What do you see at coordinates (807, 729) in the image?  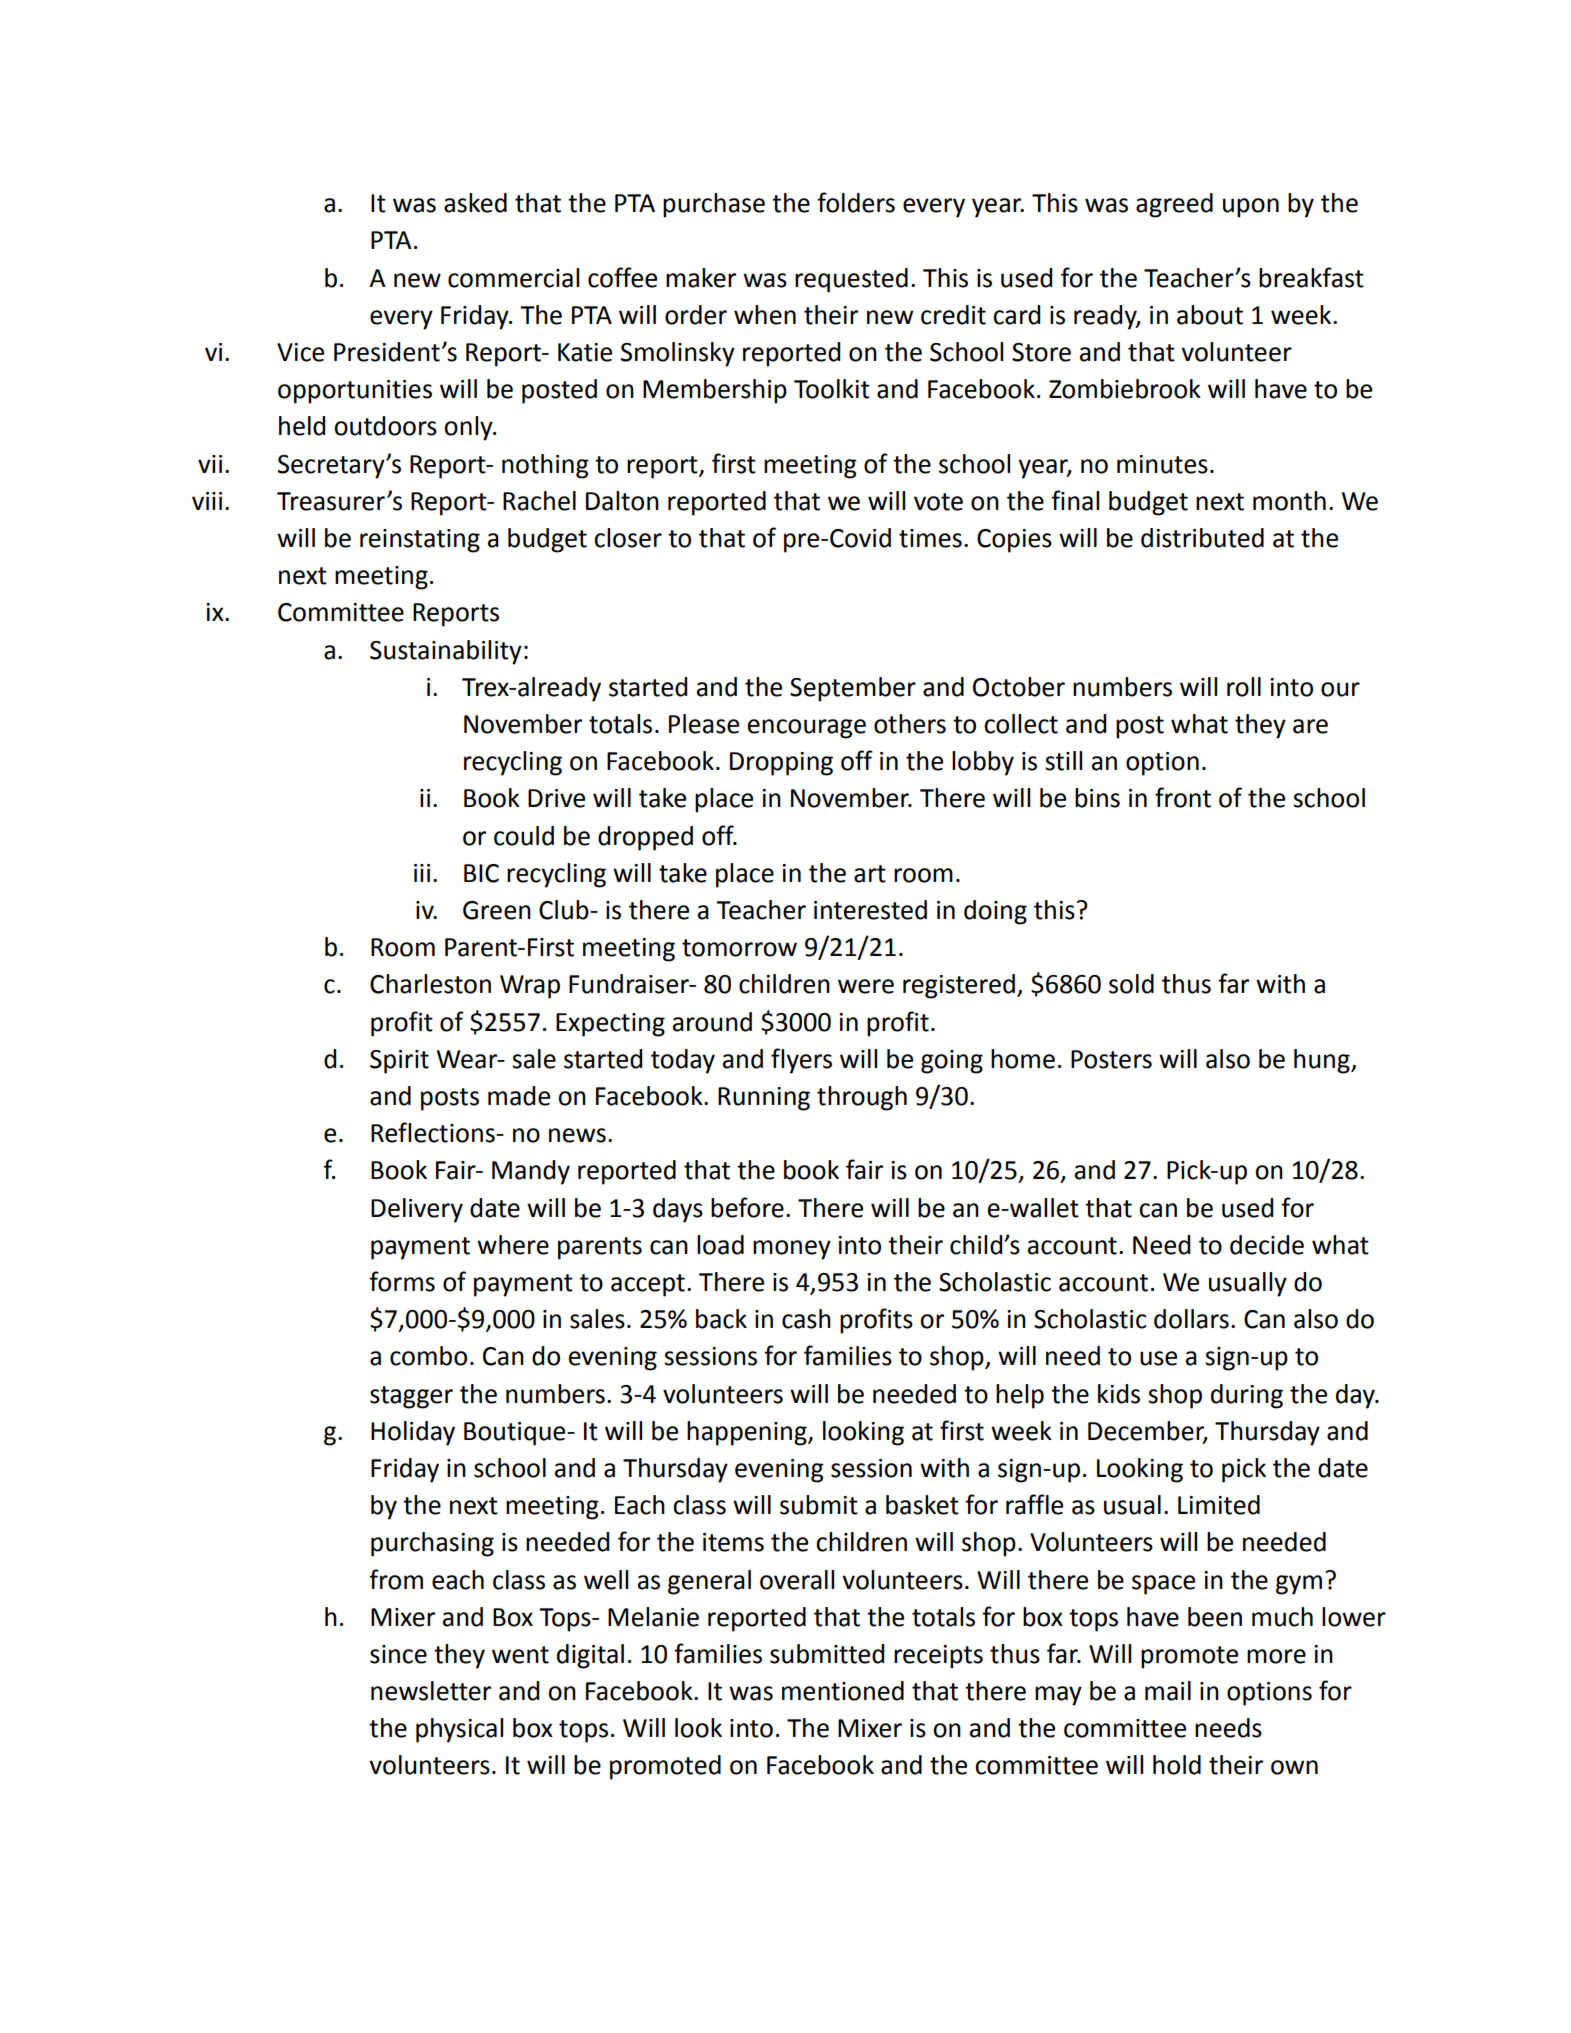 I see `encourage` at bounding box center [807, 729].
